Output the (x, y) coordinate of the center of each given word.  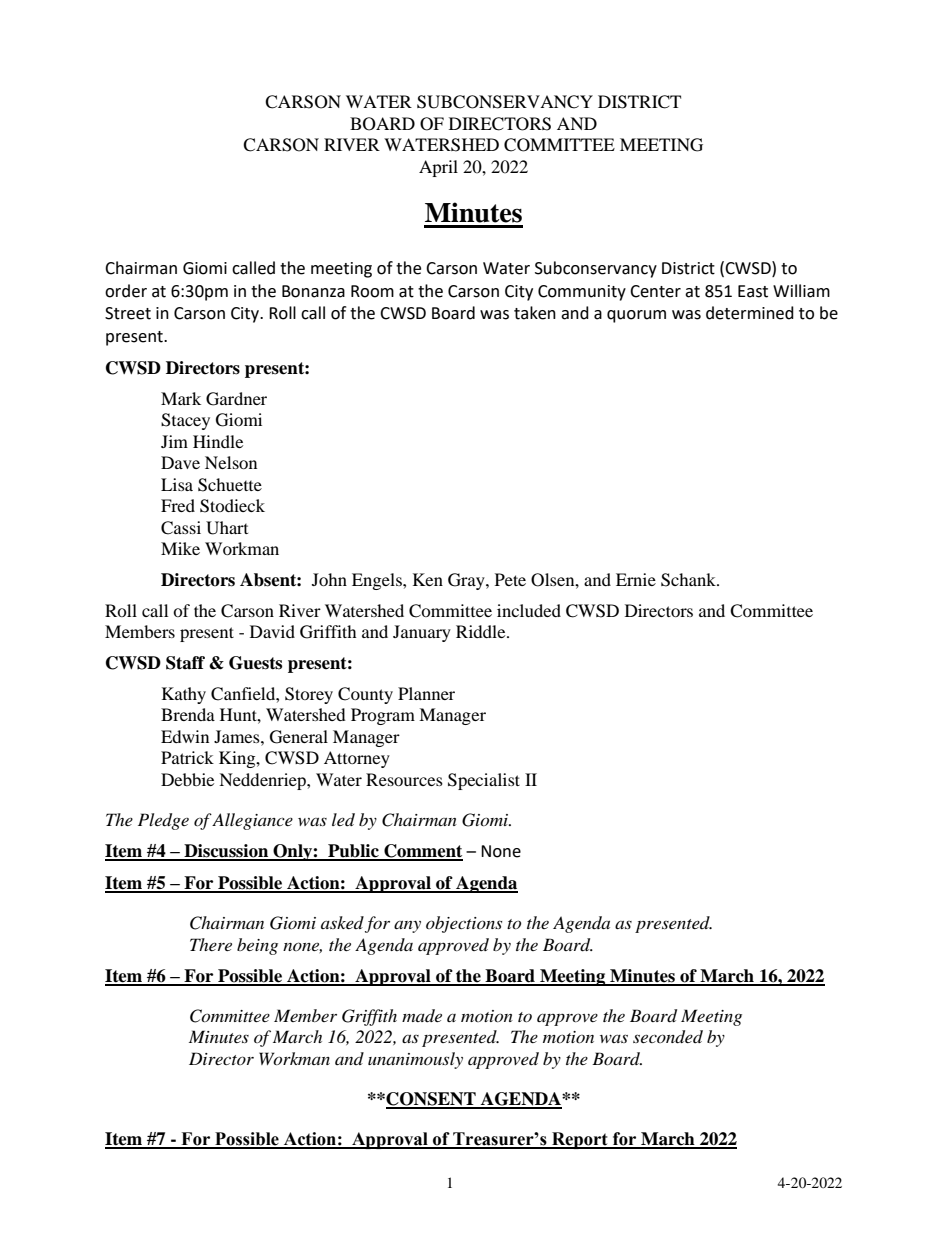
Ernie (636, 579)
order (126, 291)
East (753, 291)
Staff (185, 663)
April (438, 168)
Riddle (482, 631)
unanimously (415, 1060)
